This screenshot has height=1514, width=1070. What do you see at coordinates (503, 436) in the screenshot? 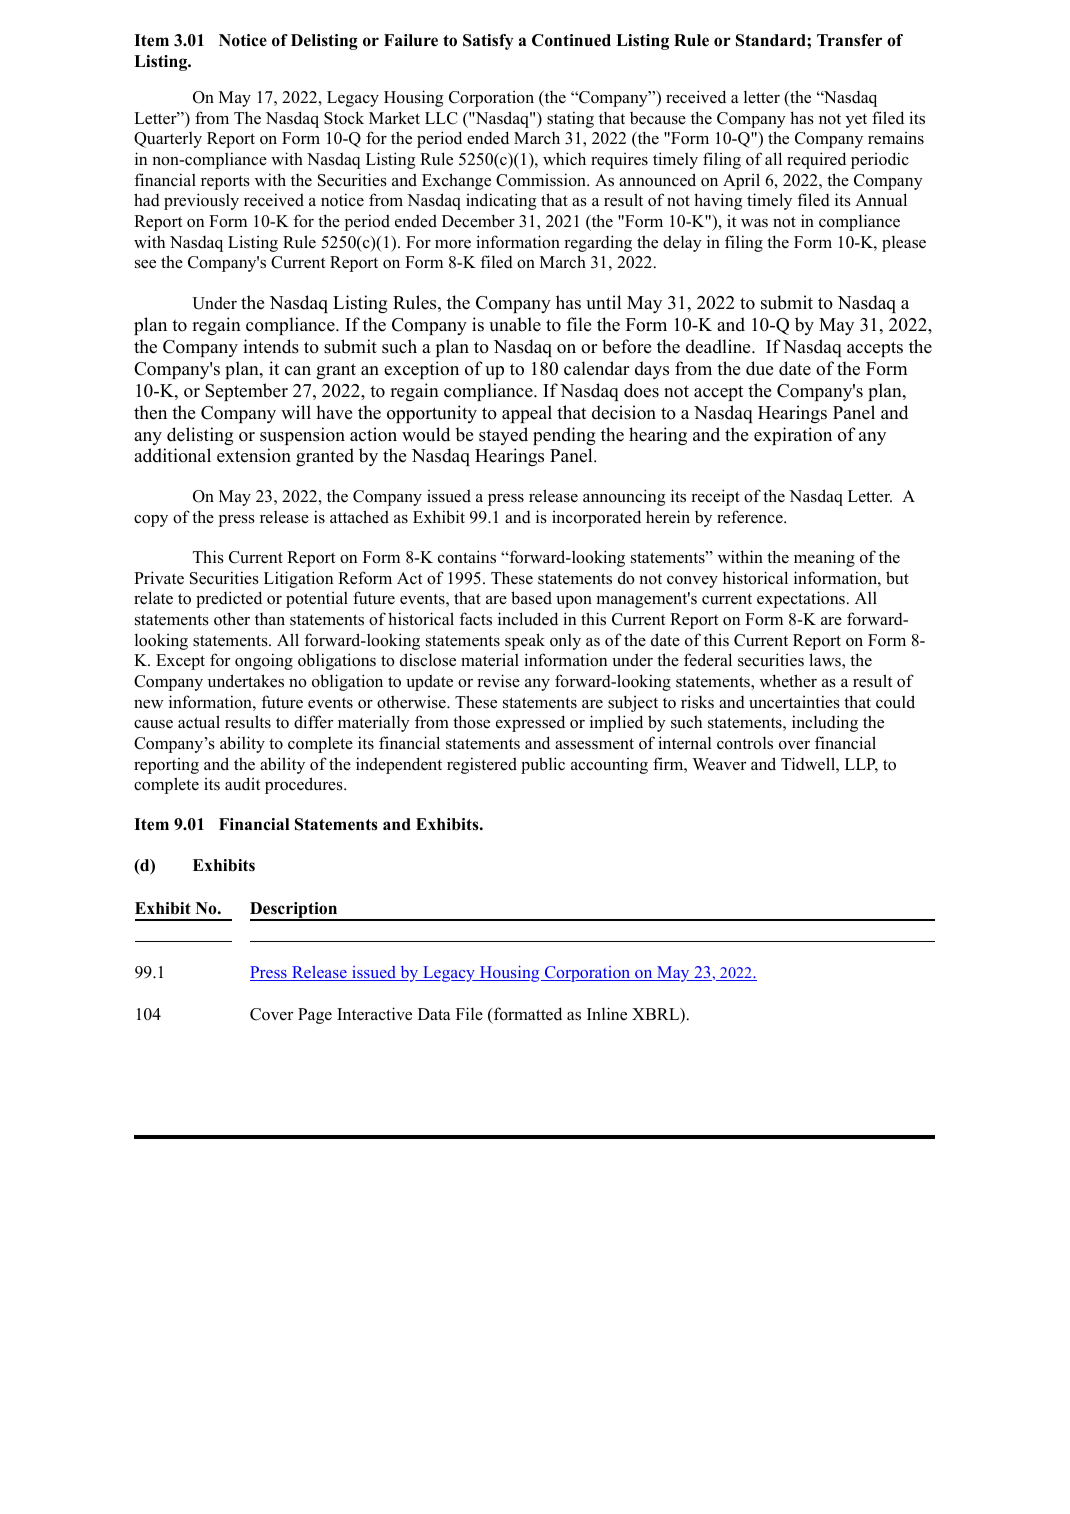
I see `stayed` at bounding box center [503, 436].
